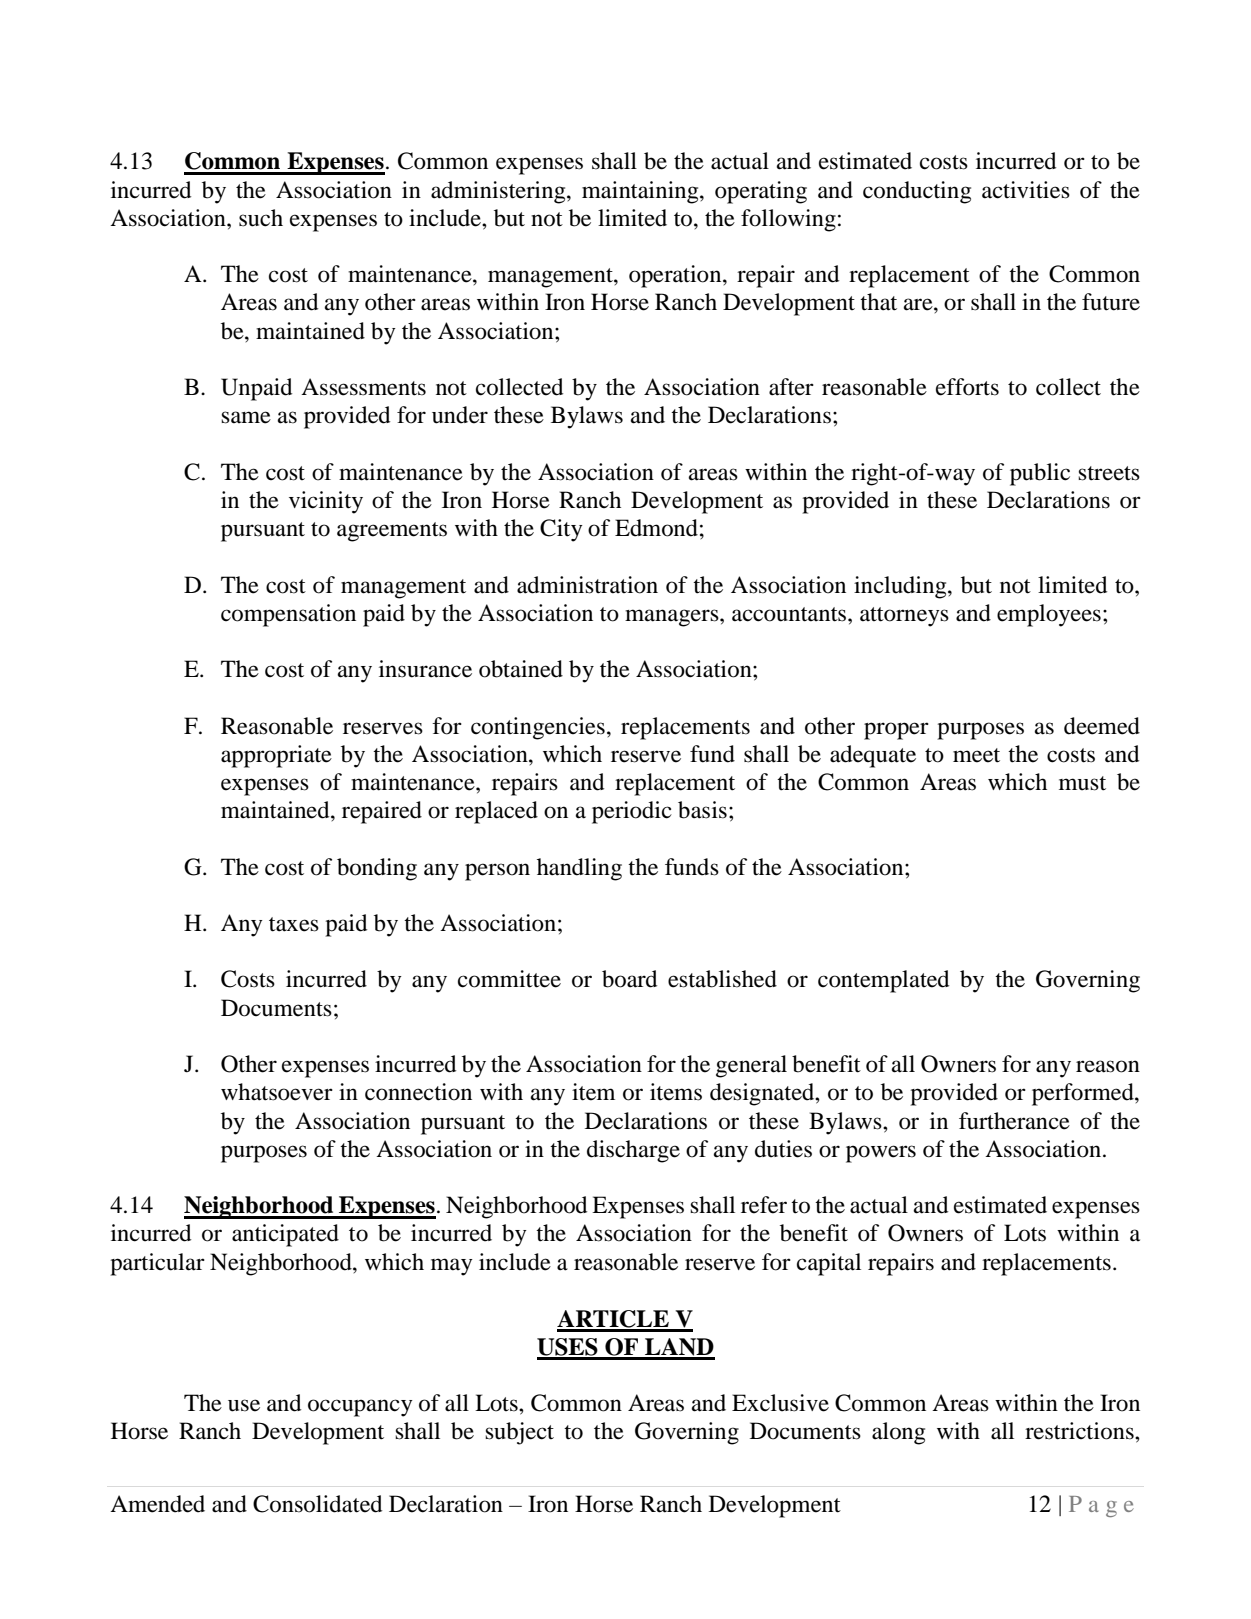 Image resolution: width=1251 pixels, height=1619 pixels. Describe the element at coordinates (1082, 783) in the document. I see `must` at that location.
